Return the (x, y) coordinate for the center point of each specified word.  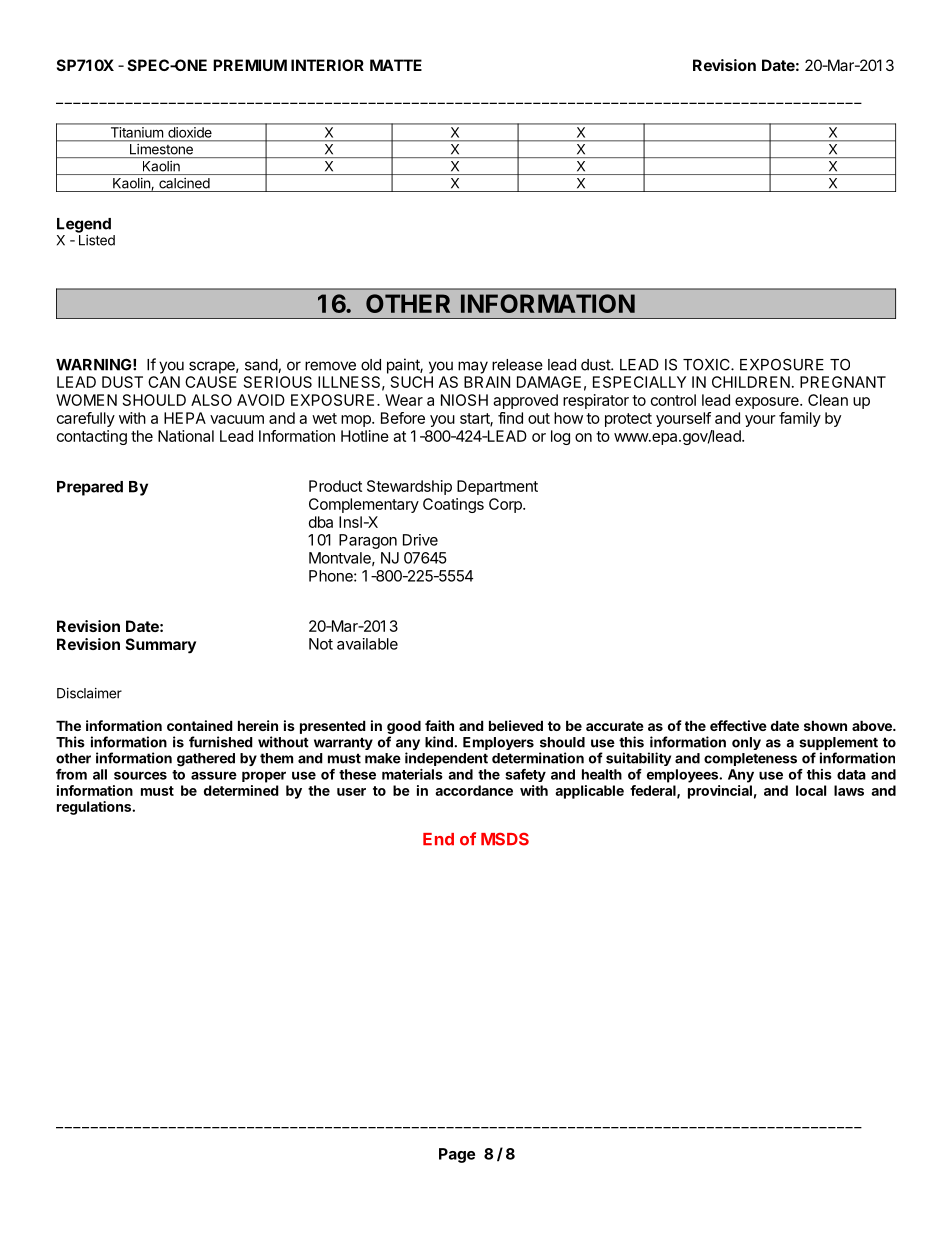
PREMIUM (250, 65)
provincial (720, 792)
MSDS (505, 839)
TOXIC (707, 365)
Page (457, 1155)
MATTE (396, 65)
